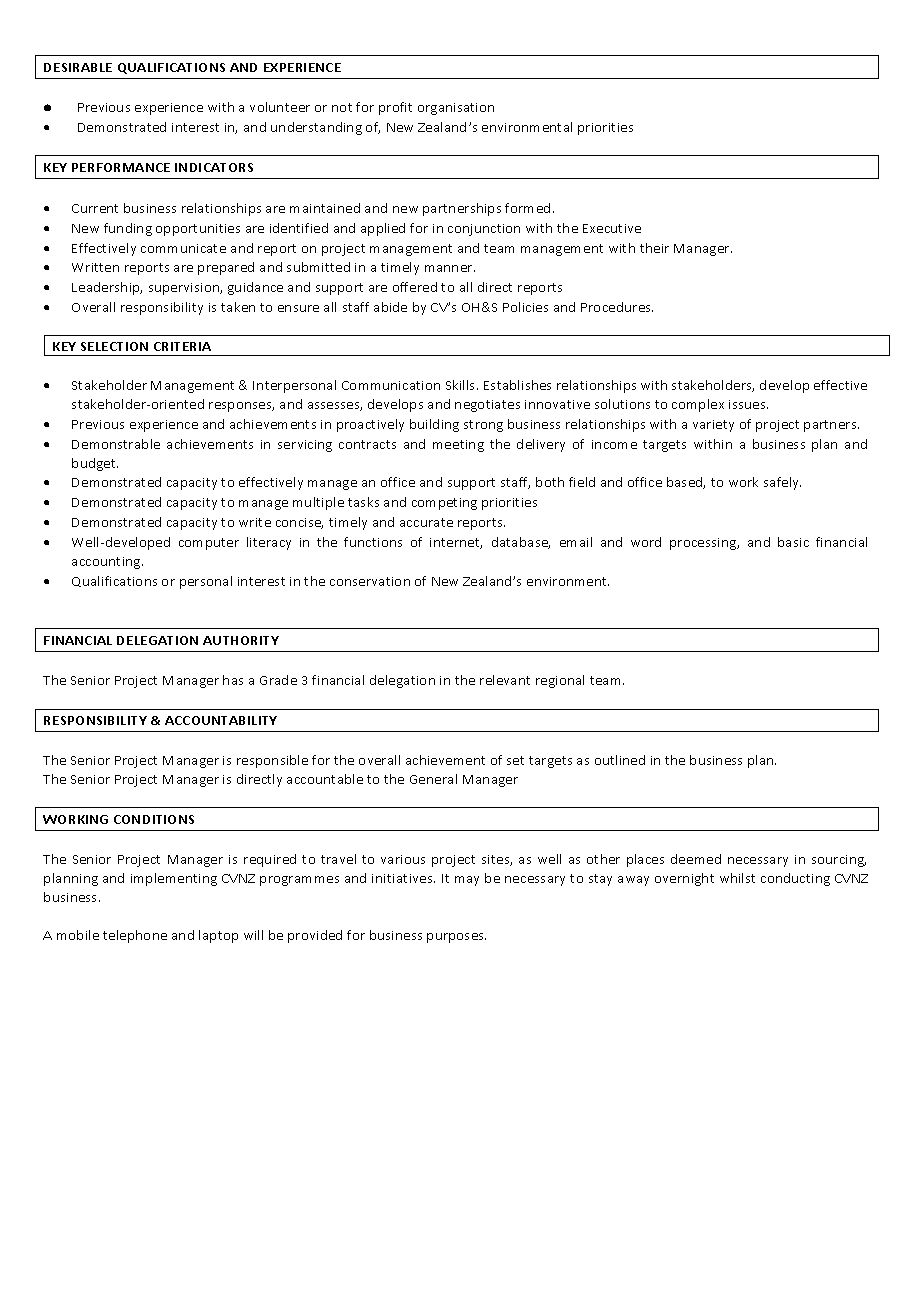 The image size is (924, 1308). Describe the element at coordinates (505, 680) in the screenshot. I see `relevant` at that location.
